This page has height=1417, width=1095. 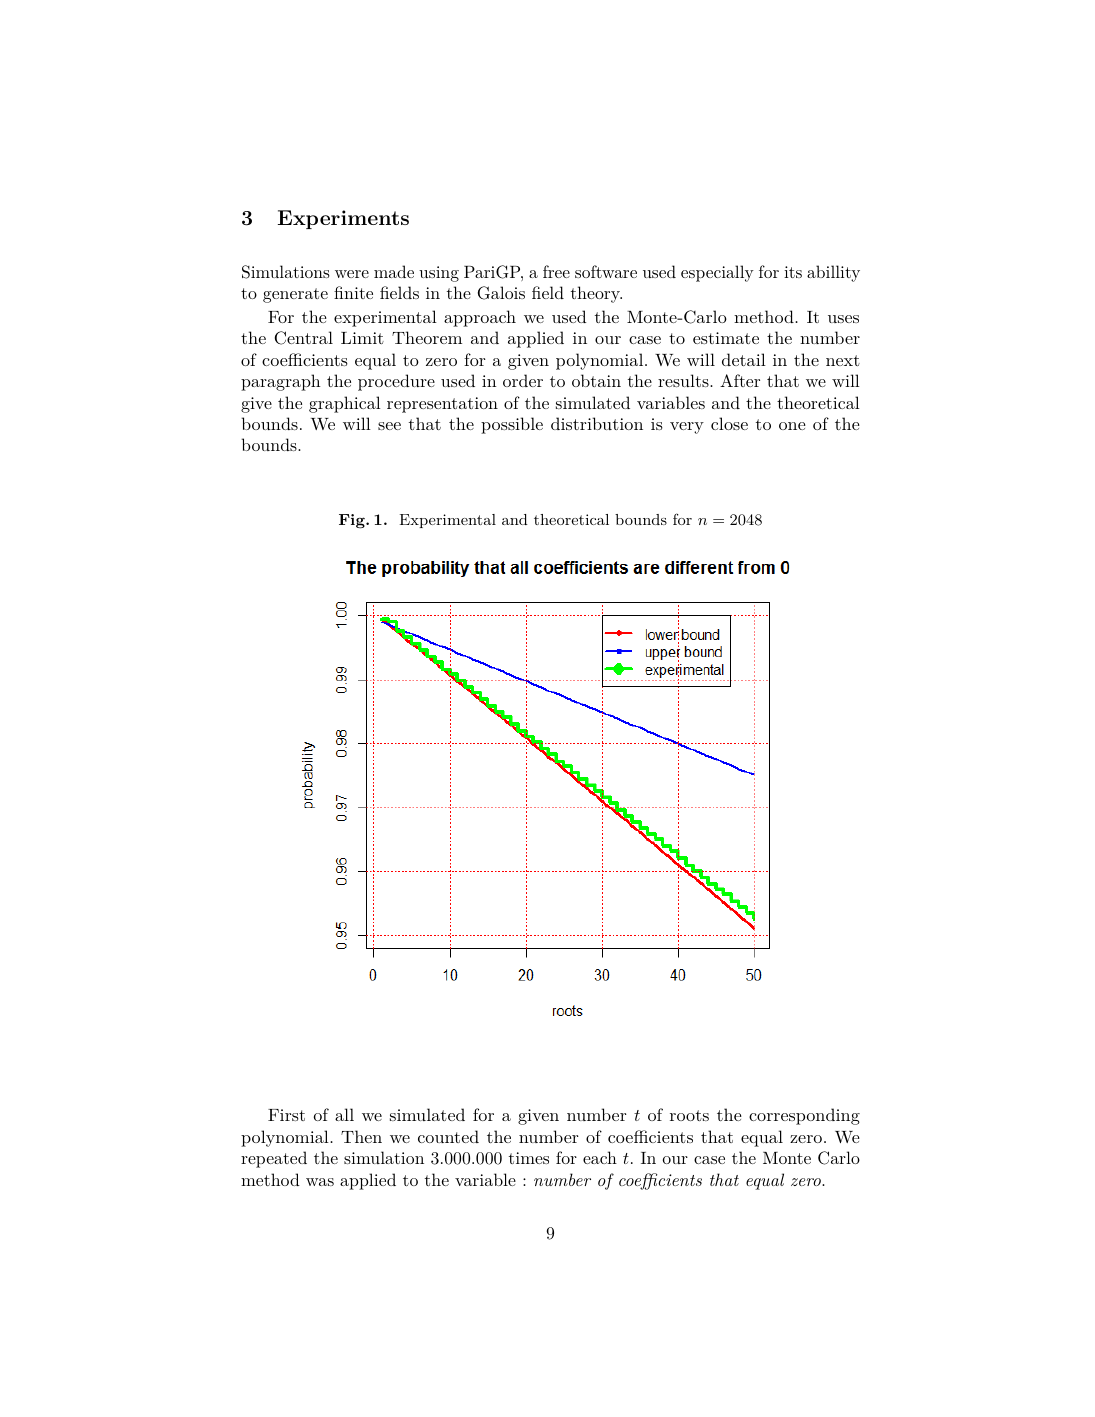 I want to click on close, so click(x=729, y=423).
